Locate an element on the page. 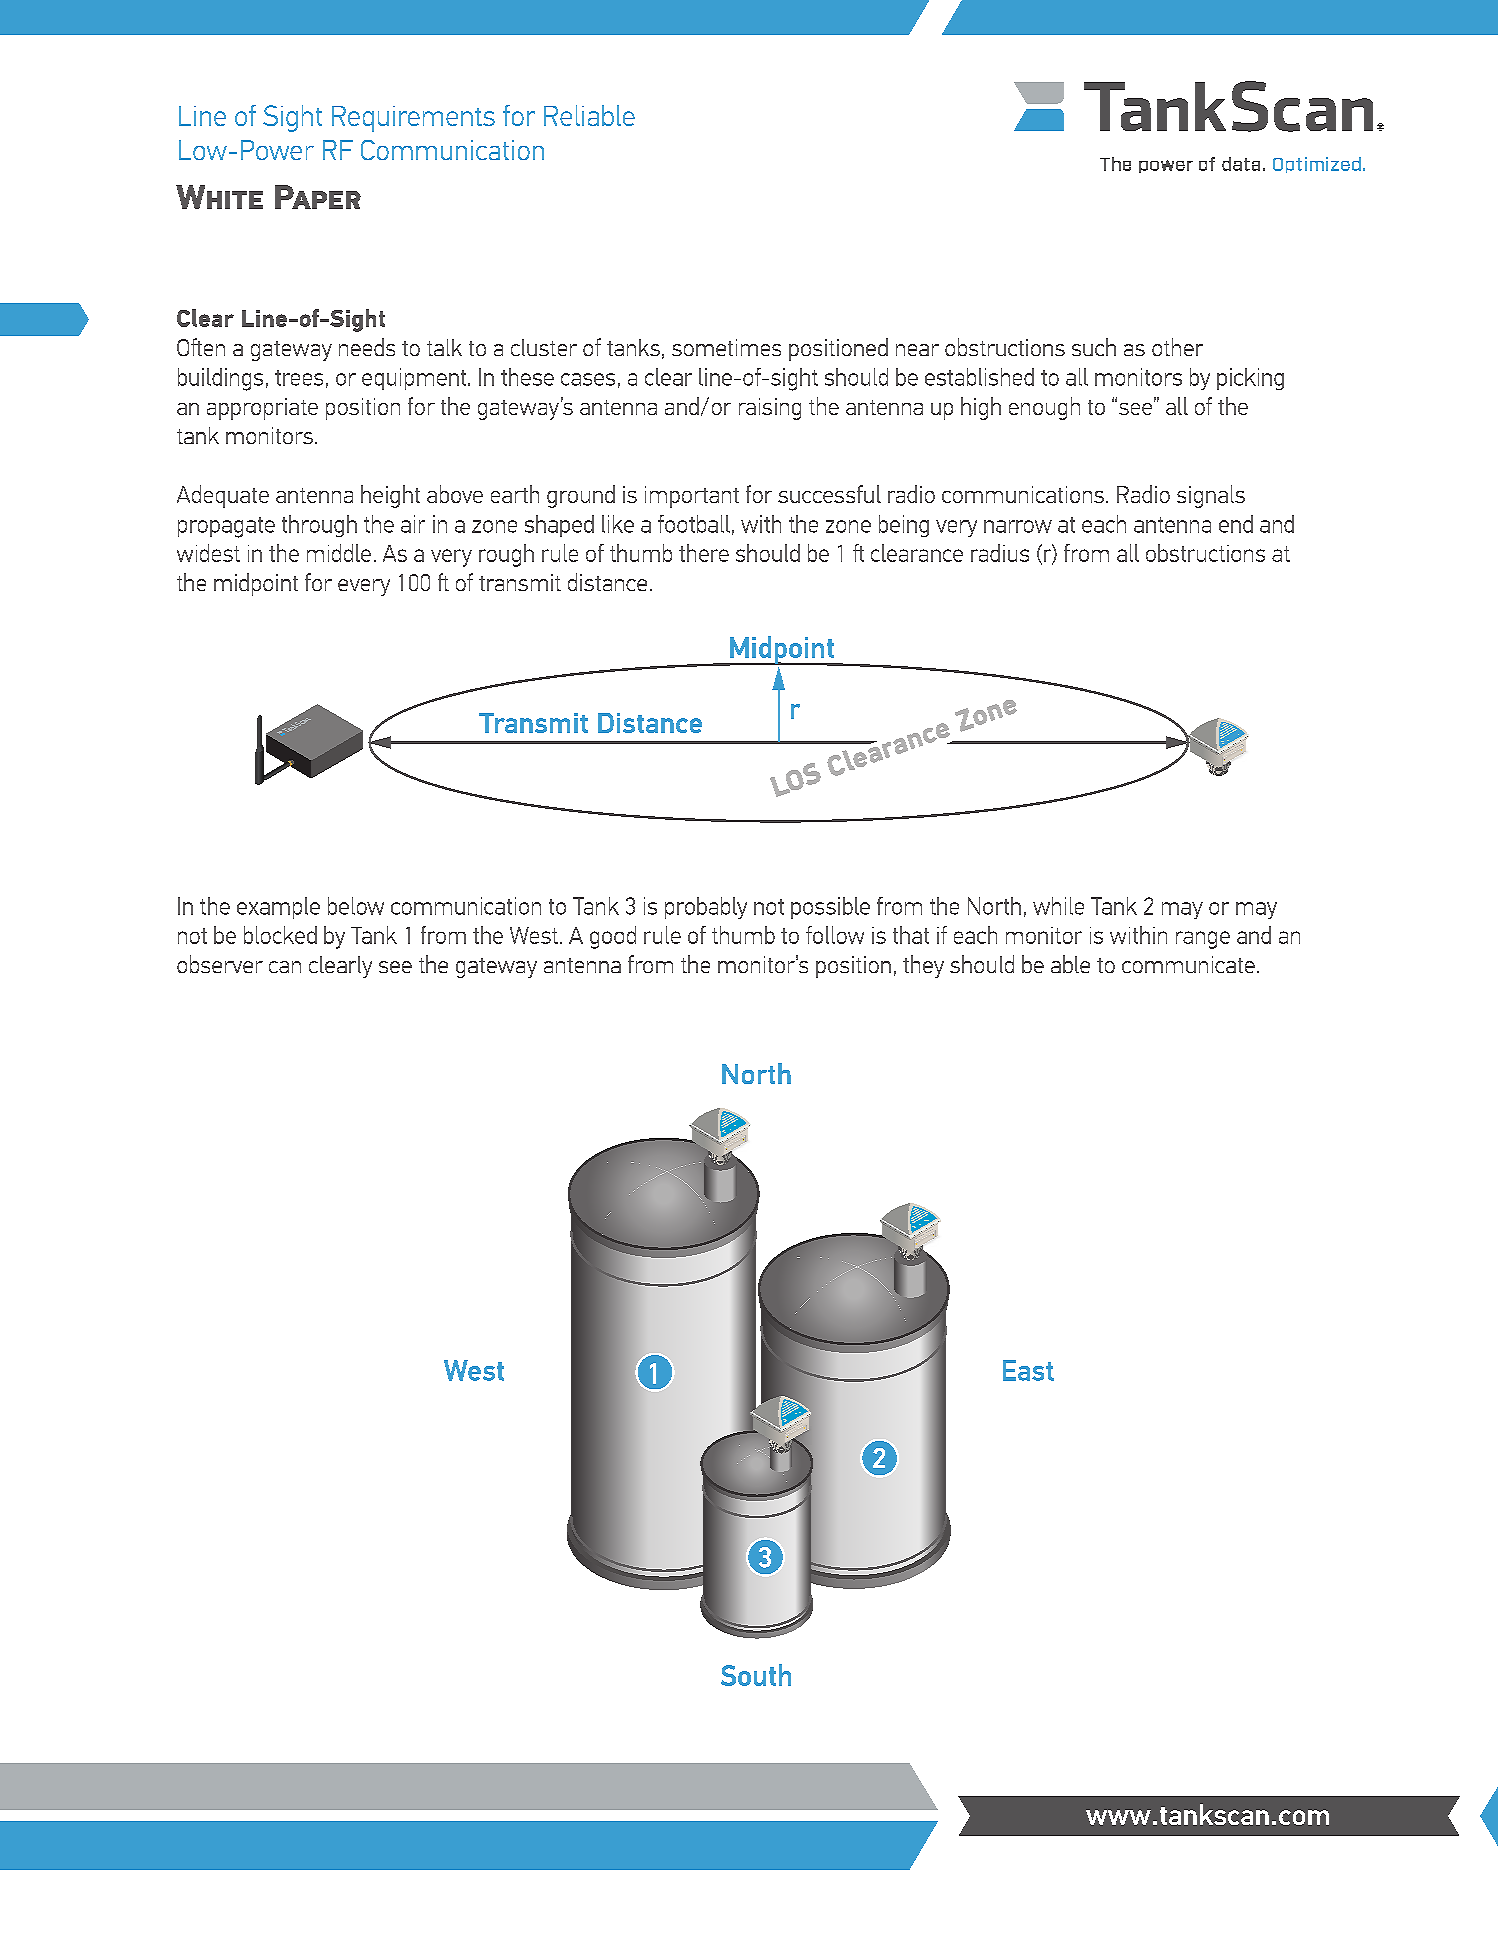 Image resolution: width=1498 pixels, height=1939 pixels. such is located at coordinates (1094, 347).
